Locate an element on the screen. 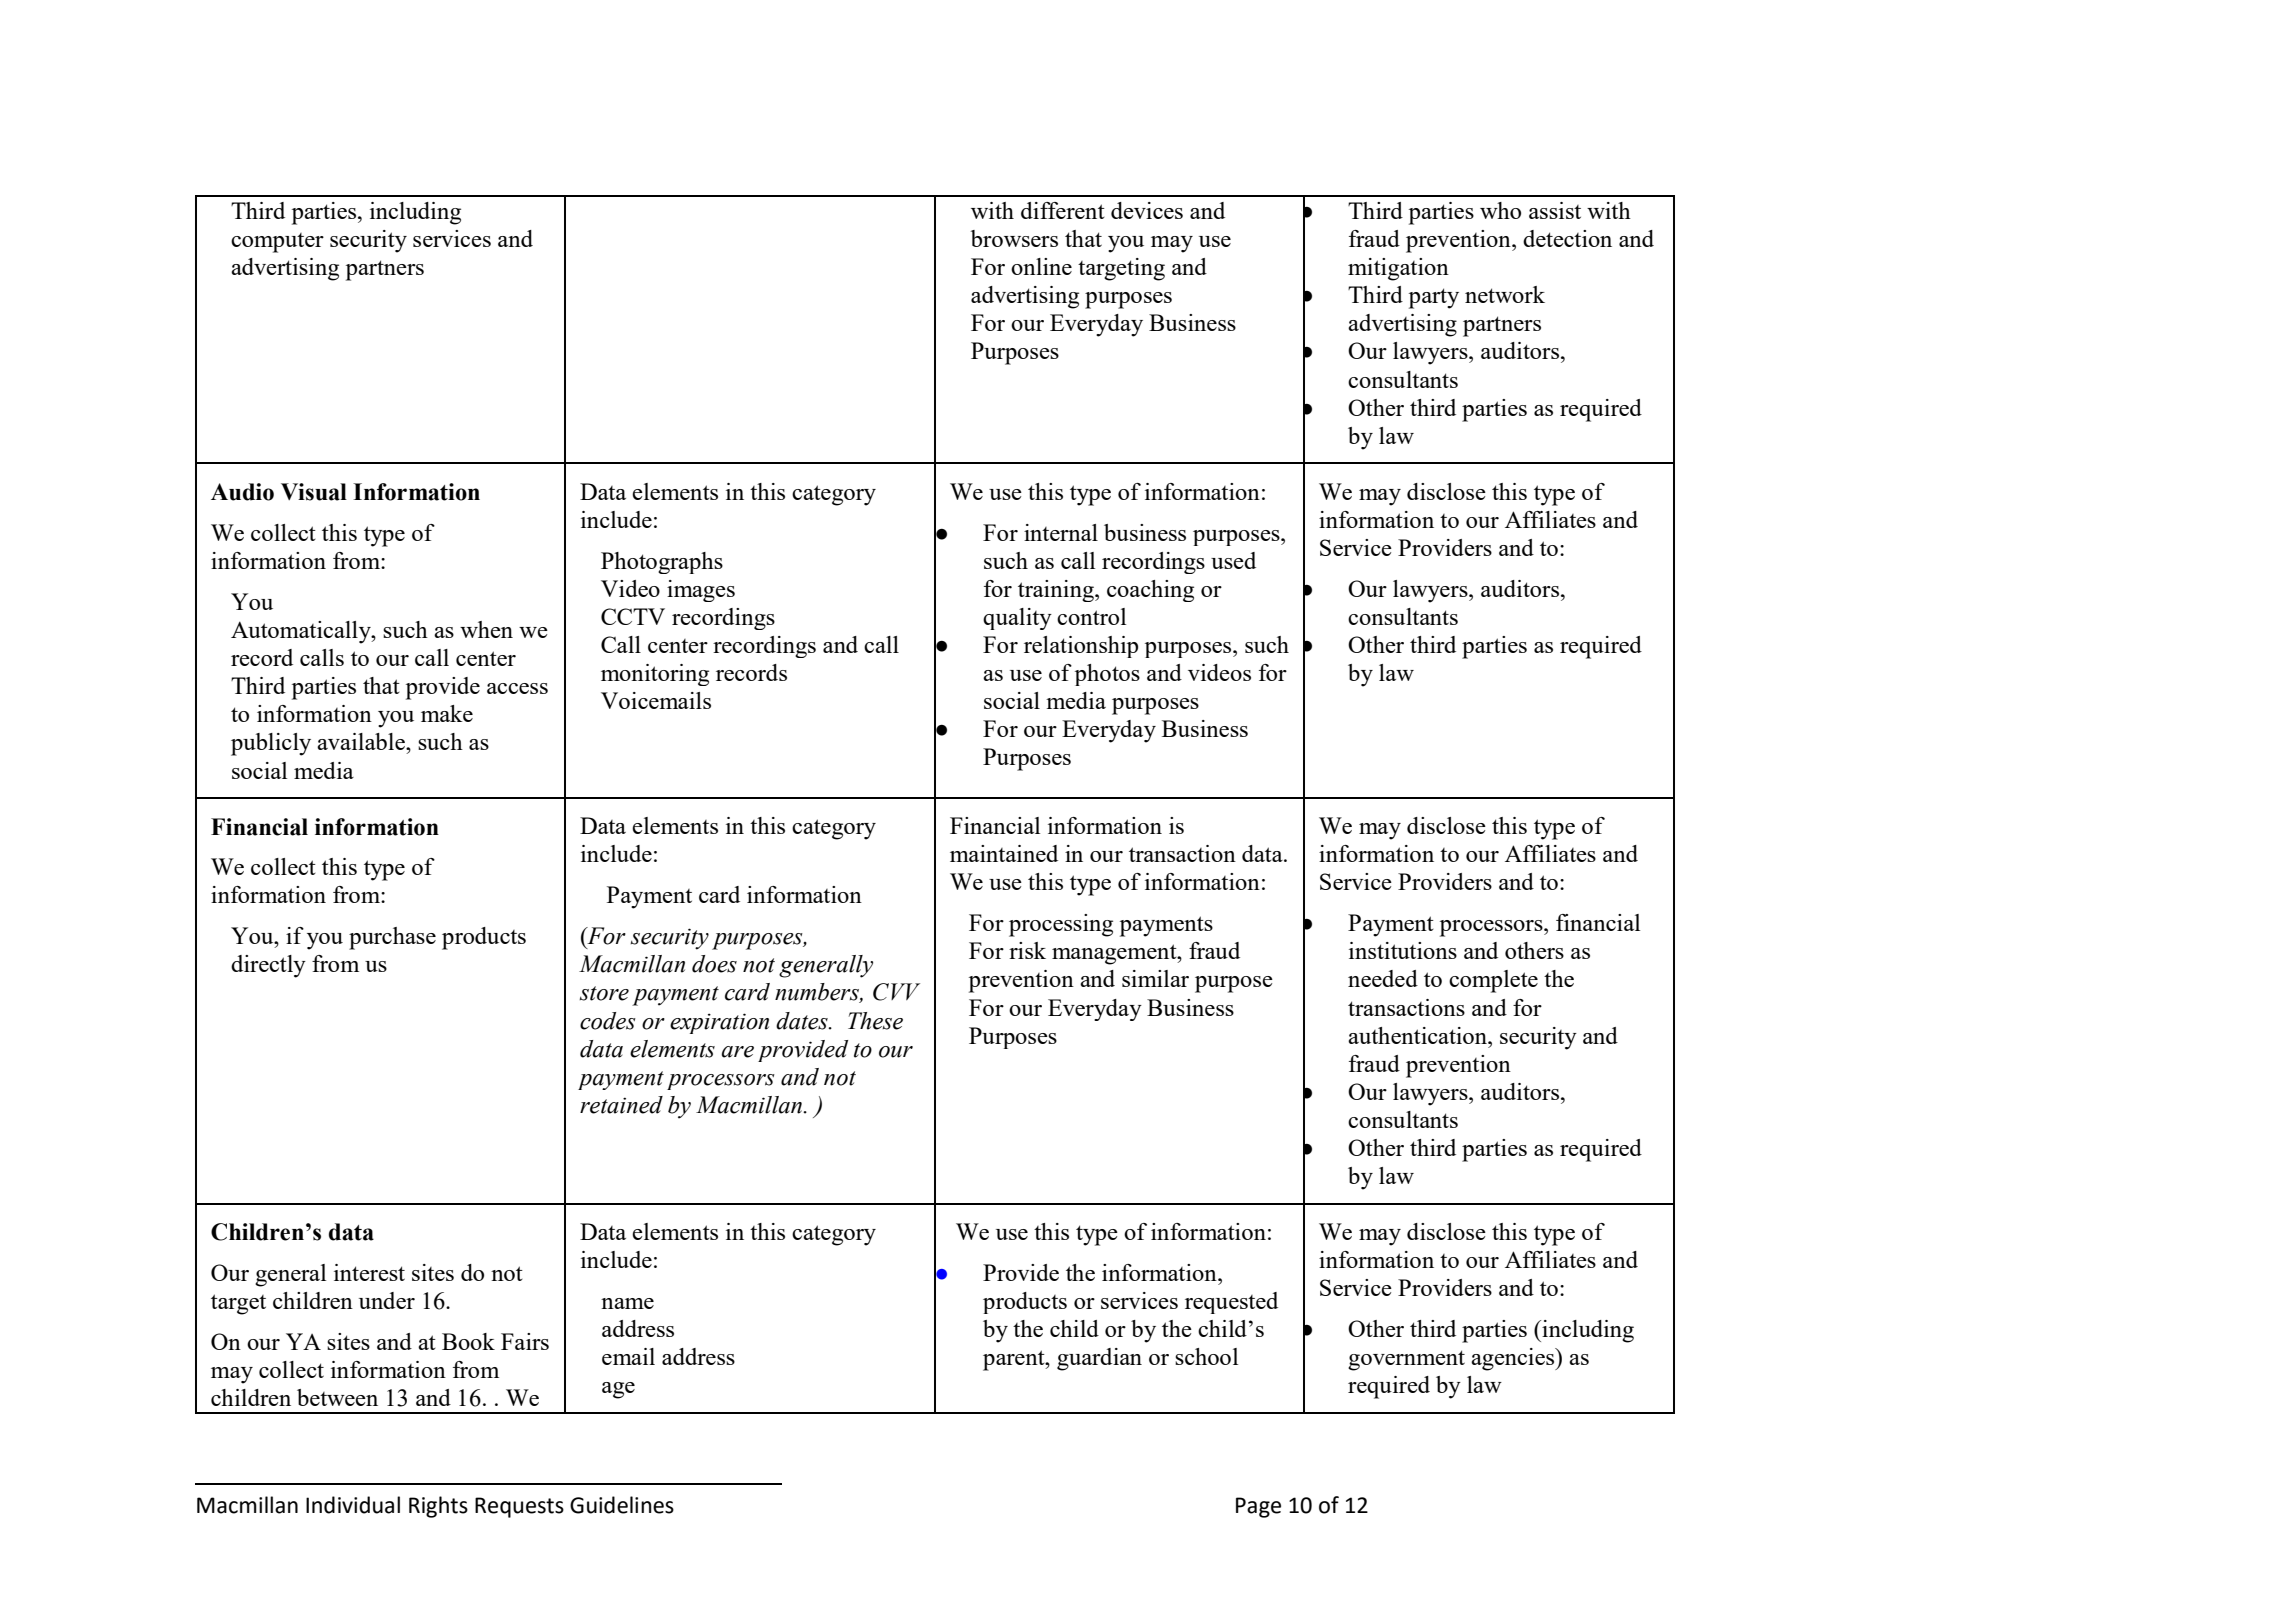 This screenshot has height=1617, width=2286. browsers is located at coordinates (1014, 238).
